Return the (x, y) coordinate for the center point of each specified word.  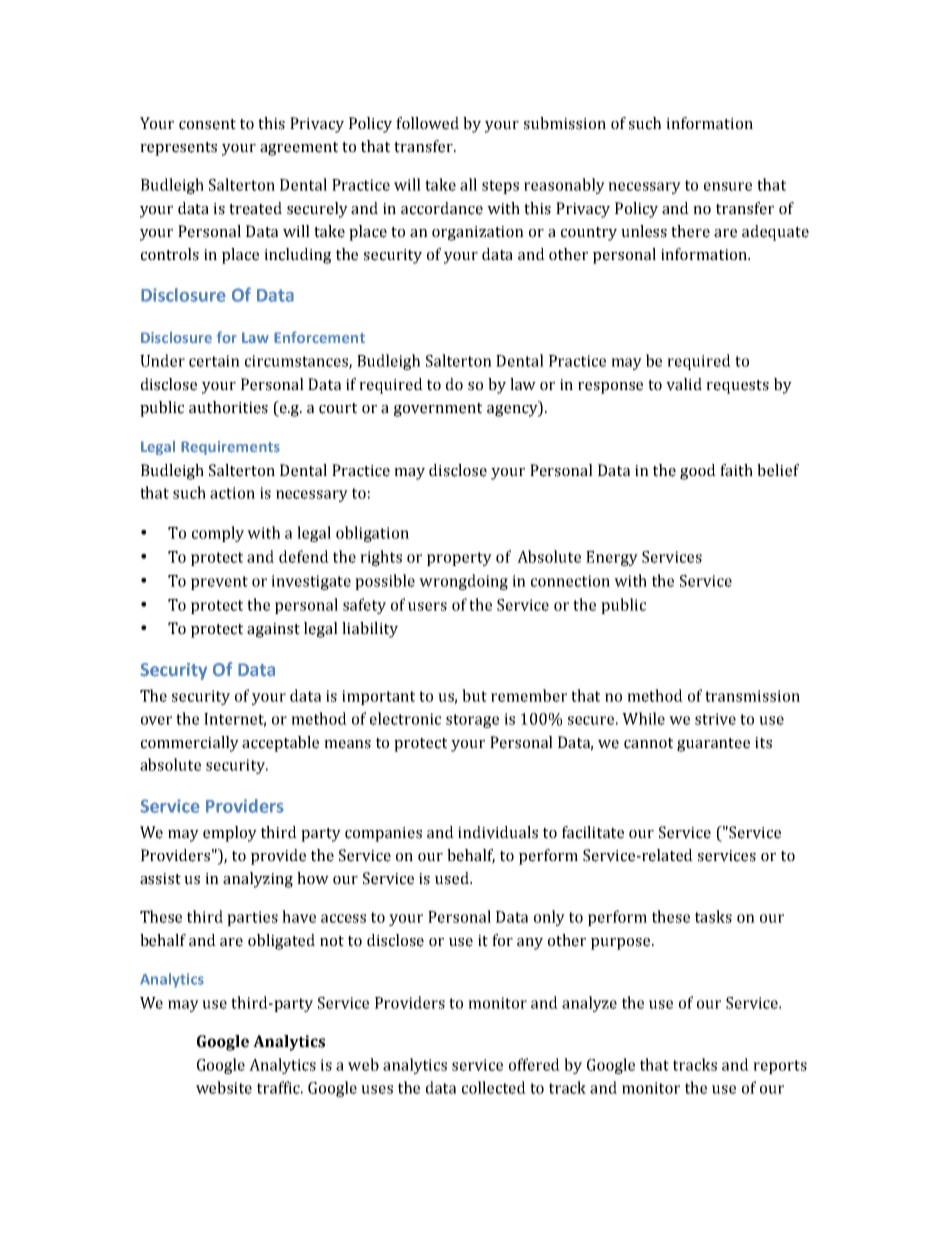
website (224, 1087)
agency (513, 411)
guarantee (713, 745)
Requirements (230, 448)
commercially (190, 744)
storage (472, 721)
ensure (728, 186)
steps (500, 187)
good (698, 472)
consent (207, 124)
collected (494, 1087)
